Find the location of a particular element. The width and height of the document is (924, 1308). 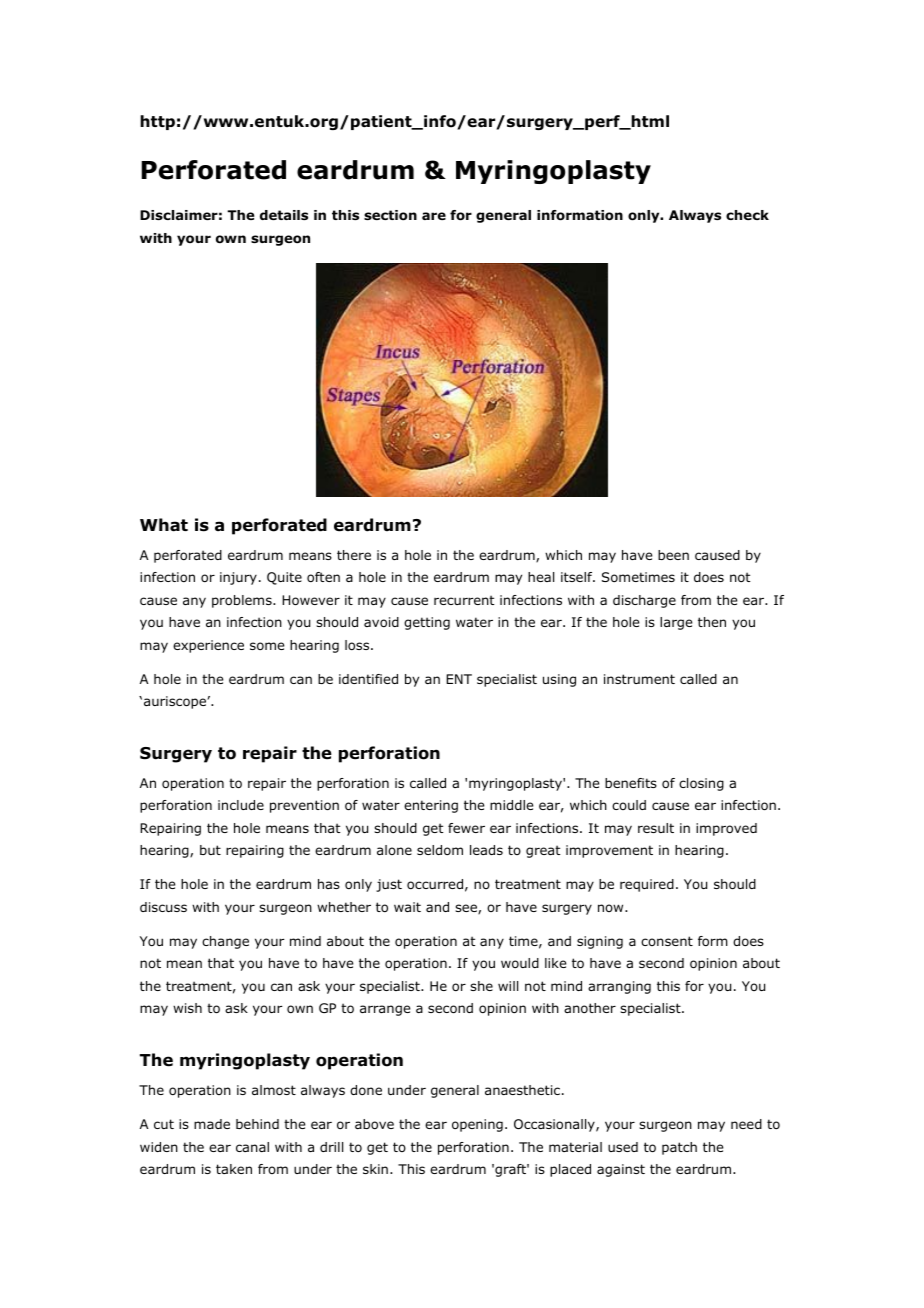

recurrent is located at coordinates (464, 600).
